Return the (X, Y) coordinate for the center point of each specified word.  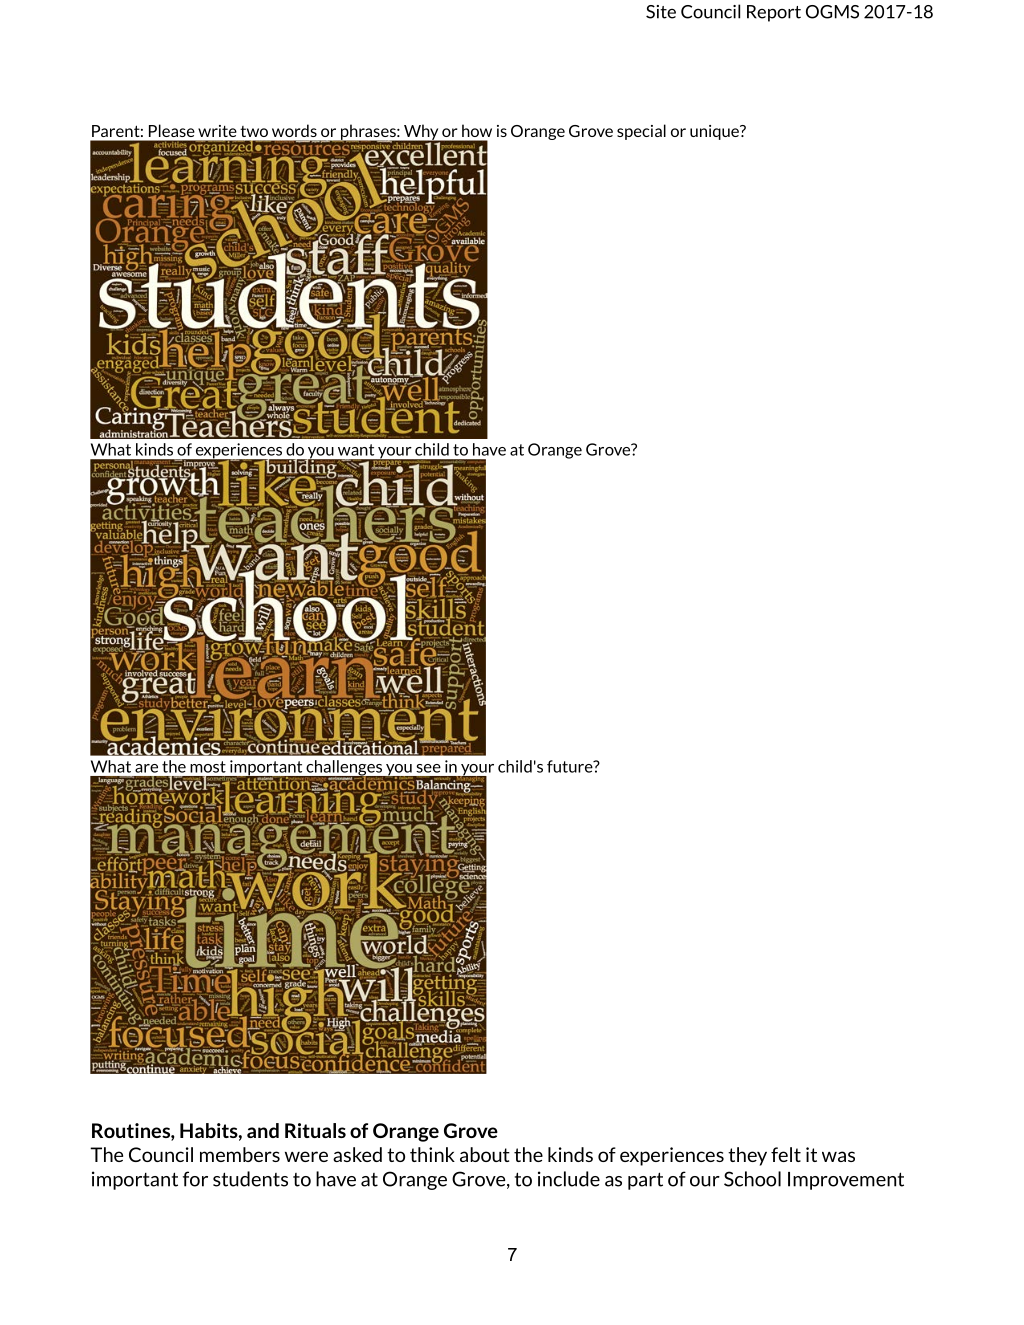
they (747, 1156)
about (485, 1154)
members (240, 1154)
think (432, 1154)
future (571, 766)
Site (661, 12)
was (838, 1156)
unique (715, 132)
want (356, 450)
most (208, 767)
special (641, 132)
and (263, 1130)
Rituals (315, 1130)
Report (774, 13)
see (428, 768)
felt (786, 1154)
